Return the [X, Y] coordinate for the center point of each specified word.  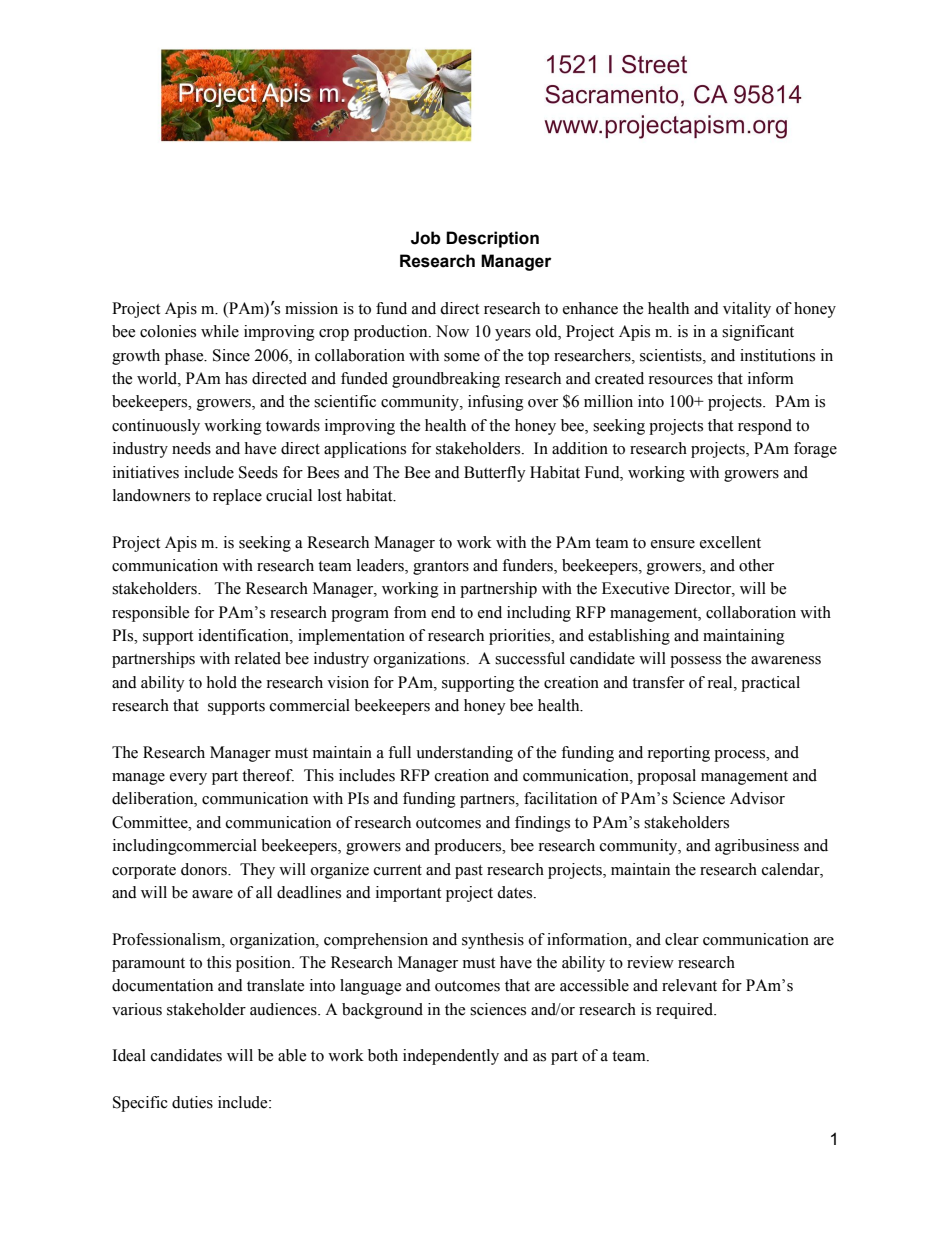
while [220, 331]
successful [530, 658]
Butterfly [495, 474]
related [257, 658]
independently [451, 1057]
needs [191, 448]
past [469, 872]
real [721, 682]
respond [765, 427]
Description [492, 239]
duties [192, 1102]
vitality [747, 310]
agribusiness [757, 847]
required [686, 1011]
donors [205, 869]
